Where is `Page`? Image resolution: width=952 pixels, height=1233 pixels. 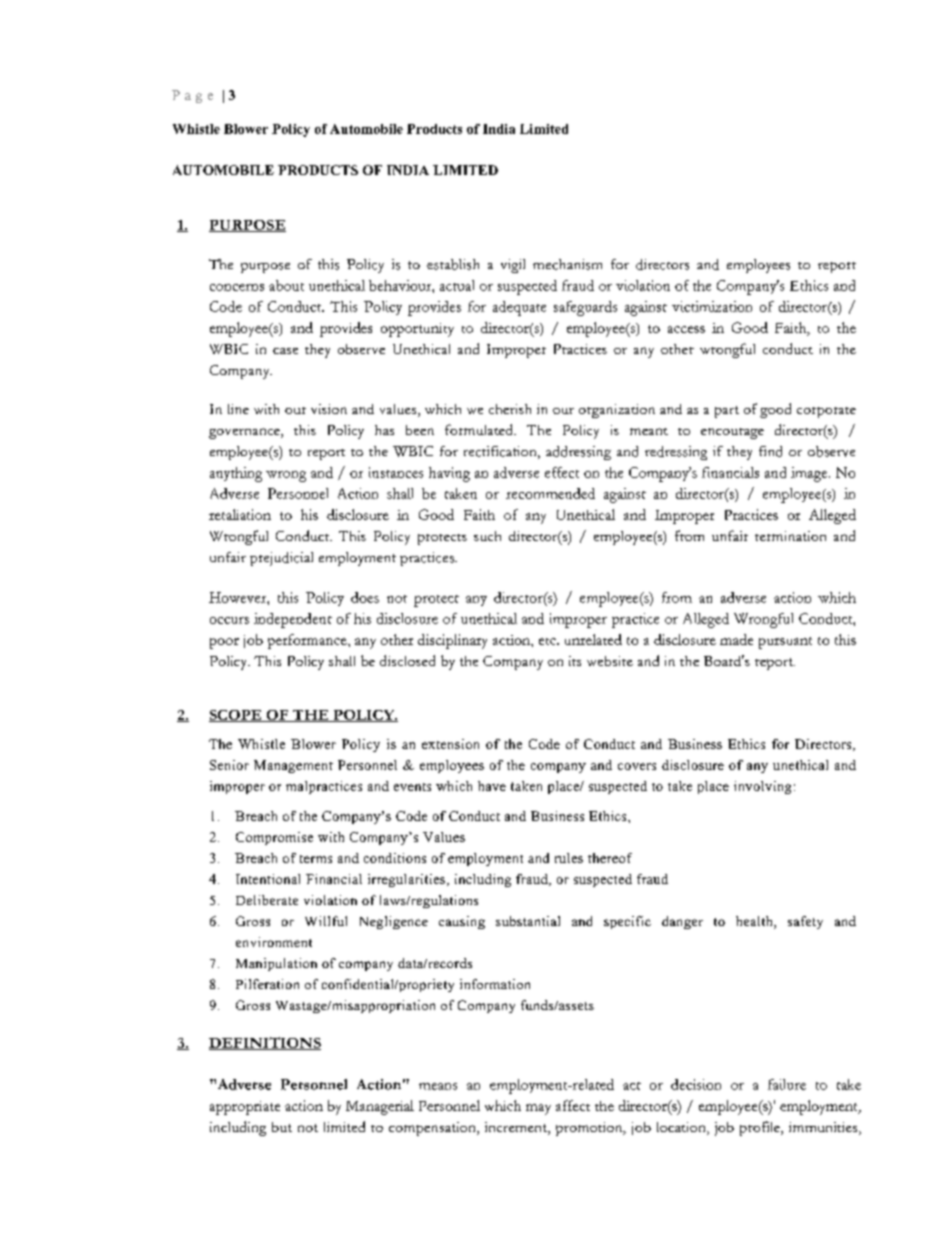
Page is located at coordinates (192, 96).
